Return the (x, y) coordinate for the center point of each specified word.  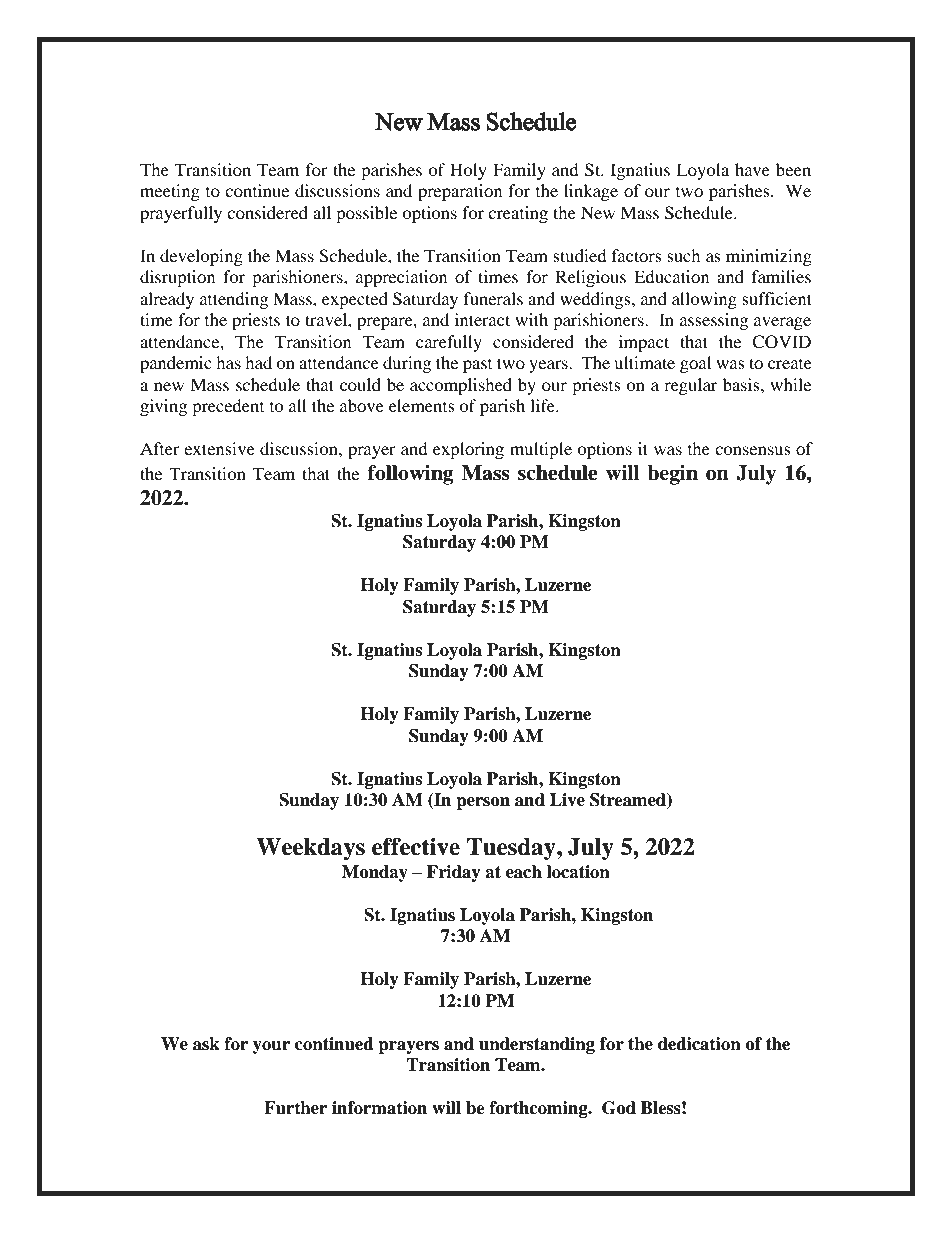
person (483, 803)
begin (672, 475)
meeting (170, 192)
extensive (219, 448)
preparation (460, 192)
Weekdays (310, 849)
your (271, 1047)
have (752, 169)
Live (567, 800)
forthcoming (539, 1109)
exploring (468, 450)
